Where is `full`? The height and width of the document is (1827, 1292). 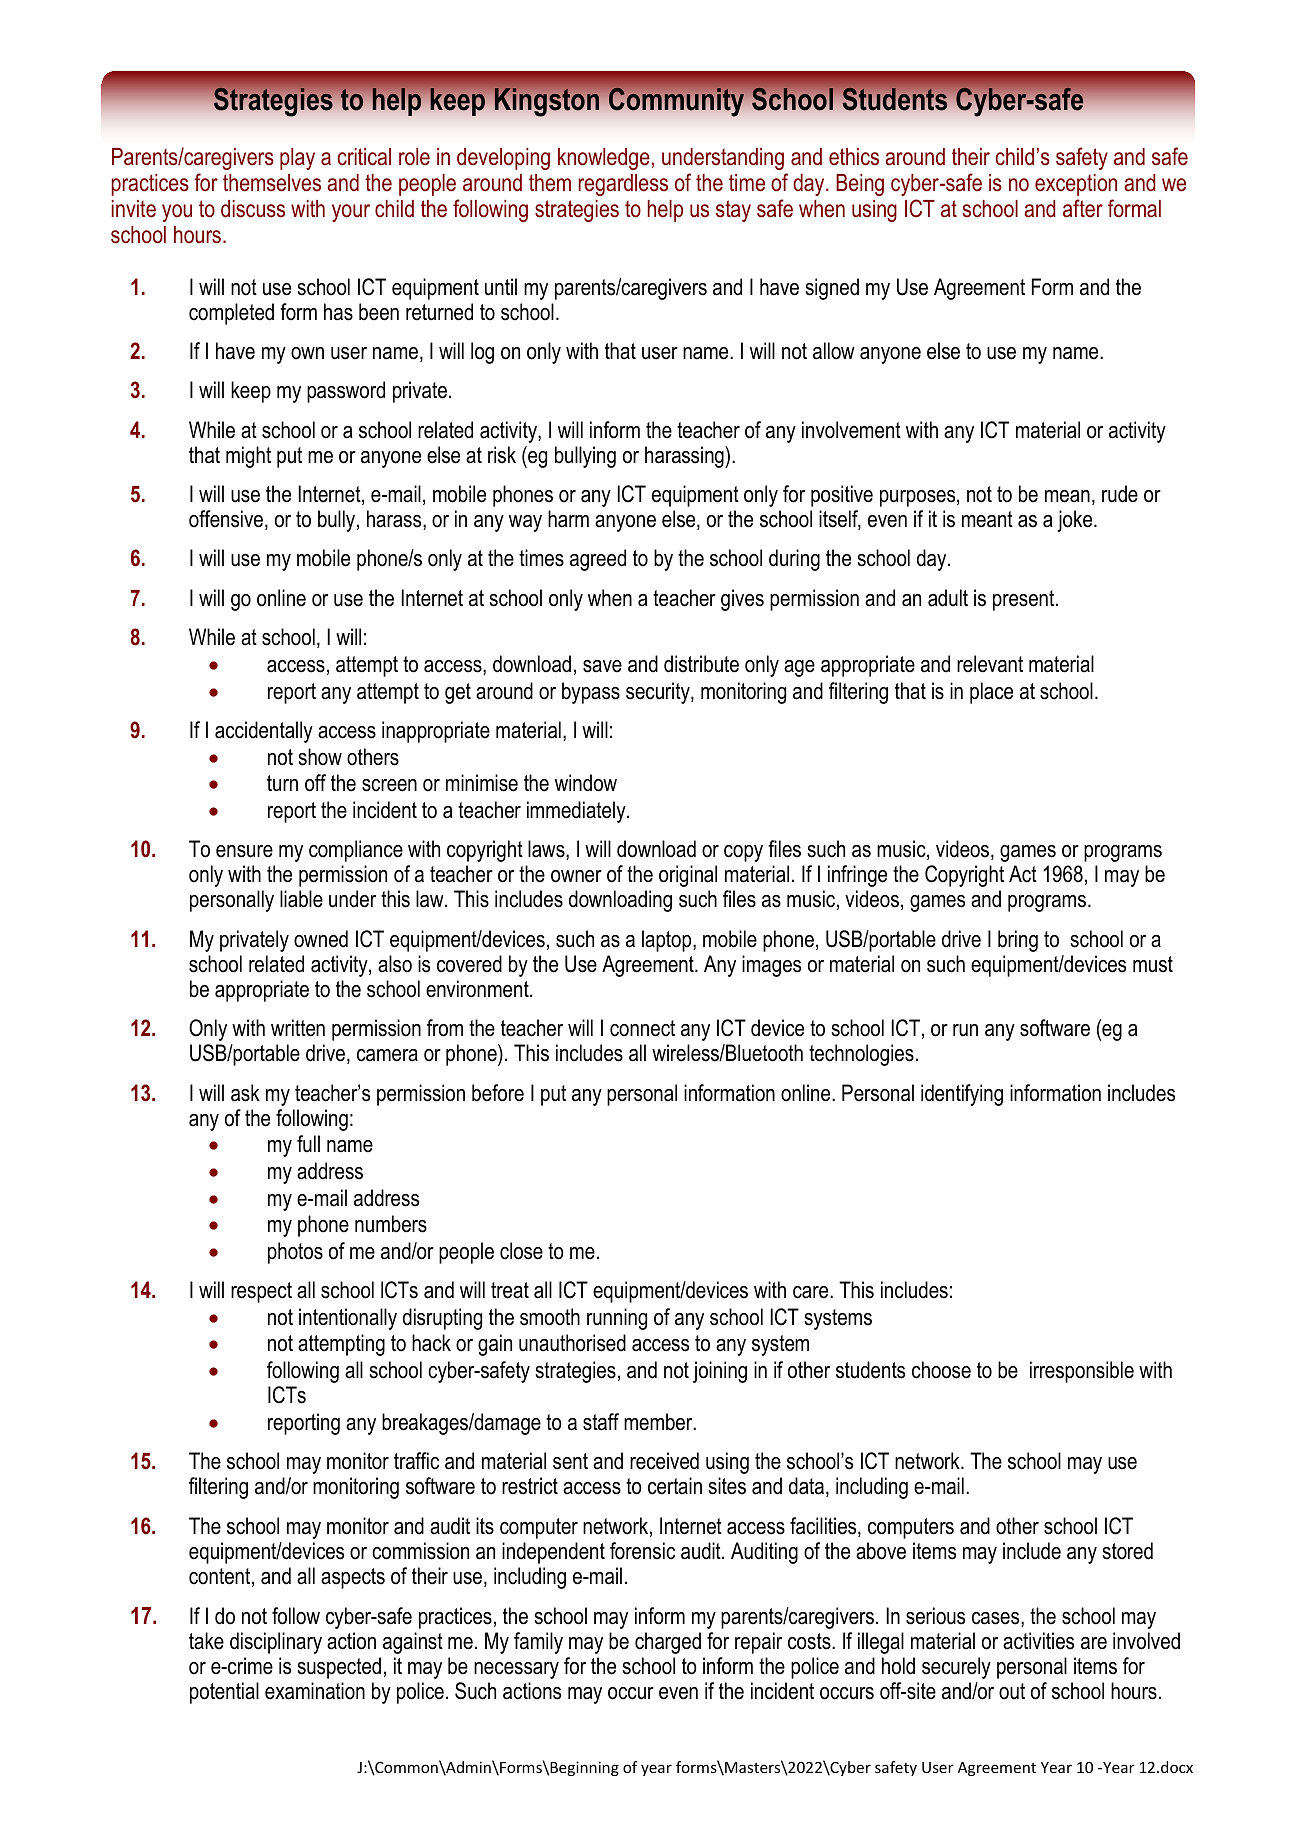 full is located at coordinates (308, 1144).
